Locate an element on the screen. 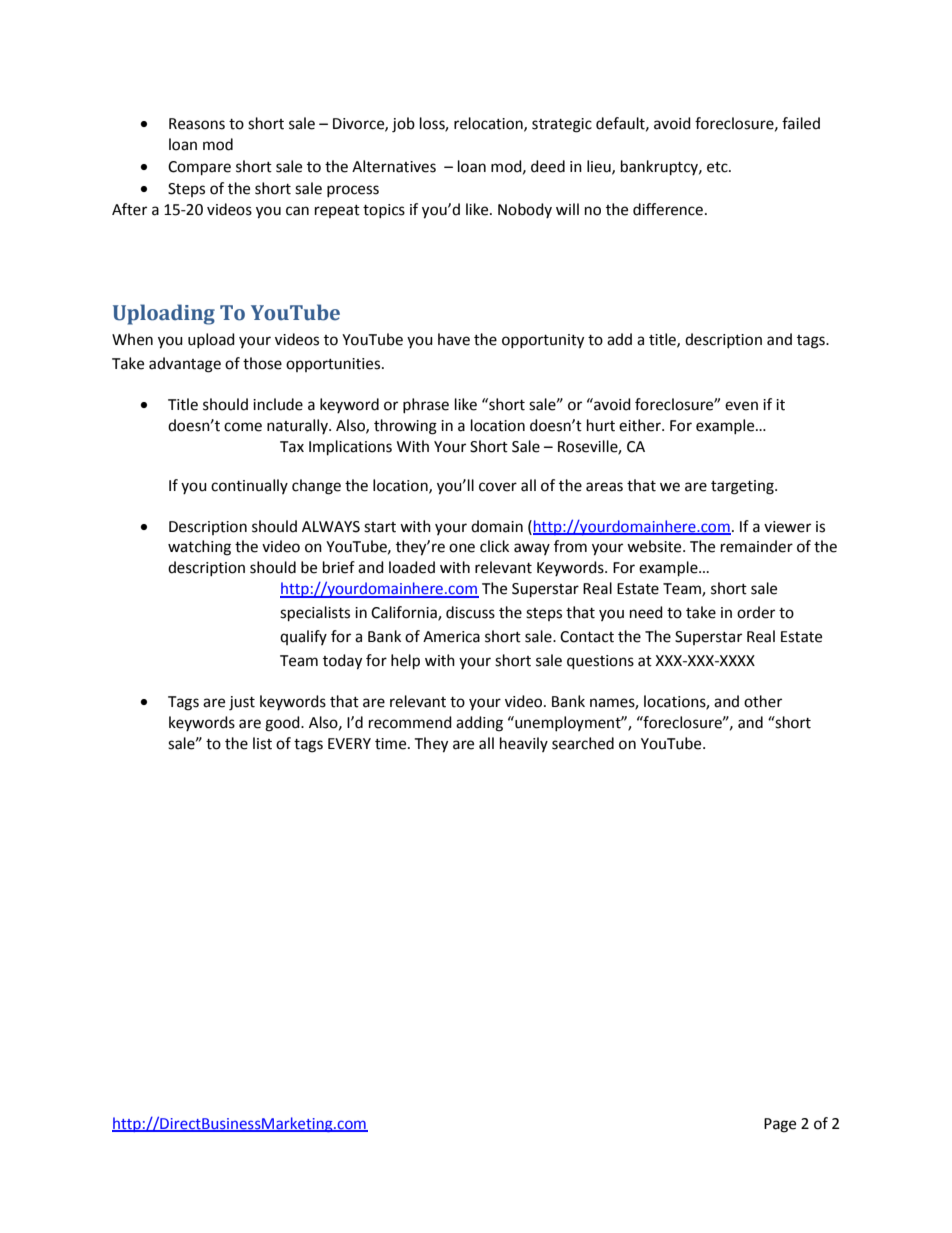  EVERY is located at coordinates (349, 743).
